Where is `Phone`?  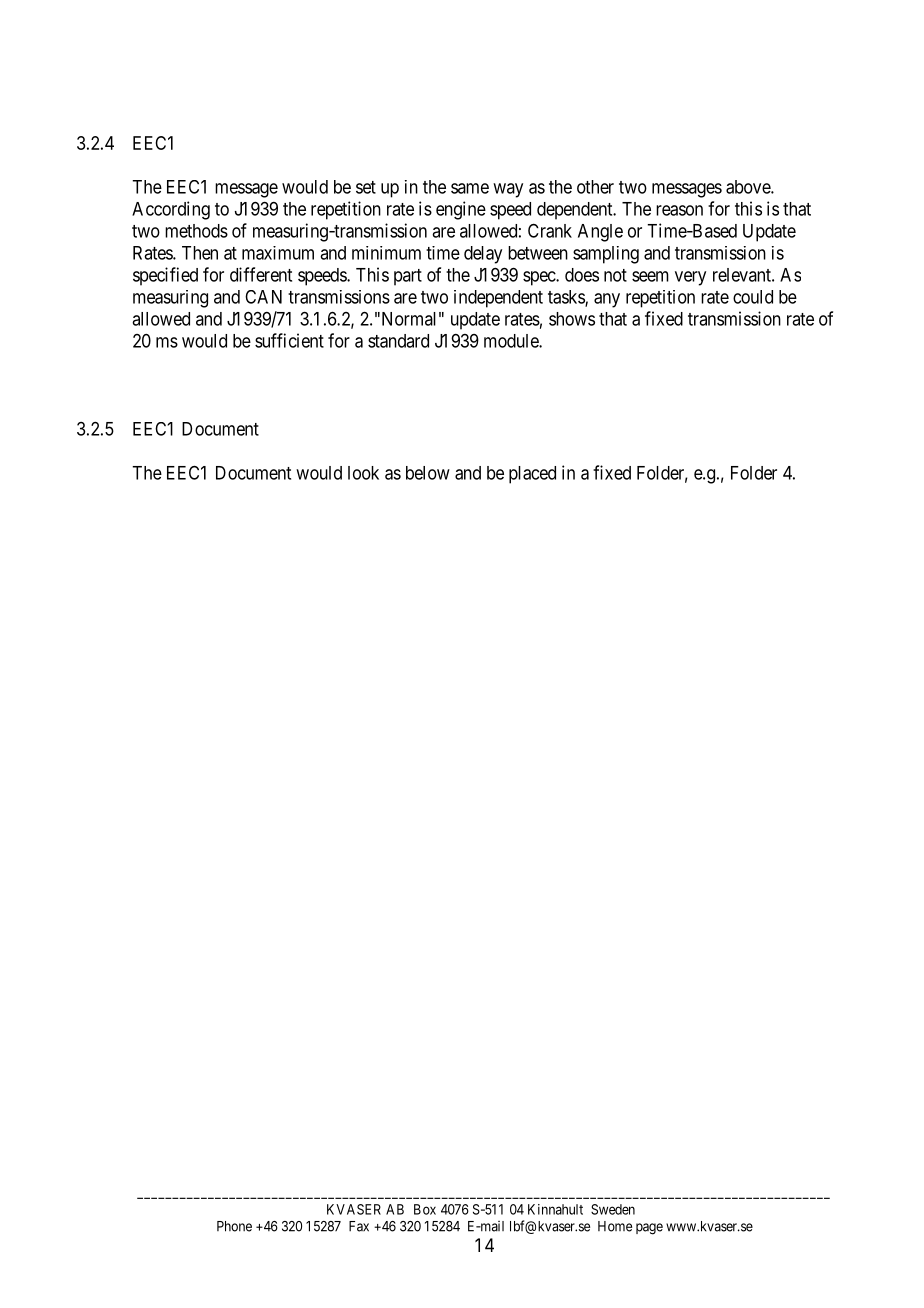
Phone is located at coordinates (234, 1226).
